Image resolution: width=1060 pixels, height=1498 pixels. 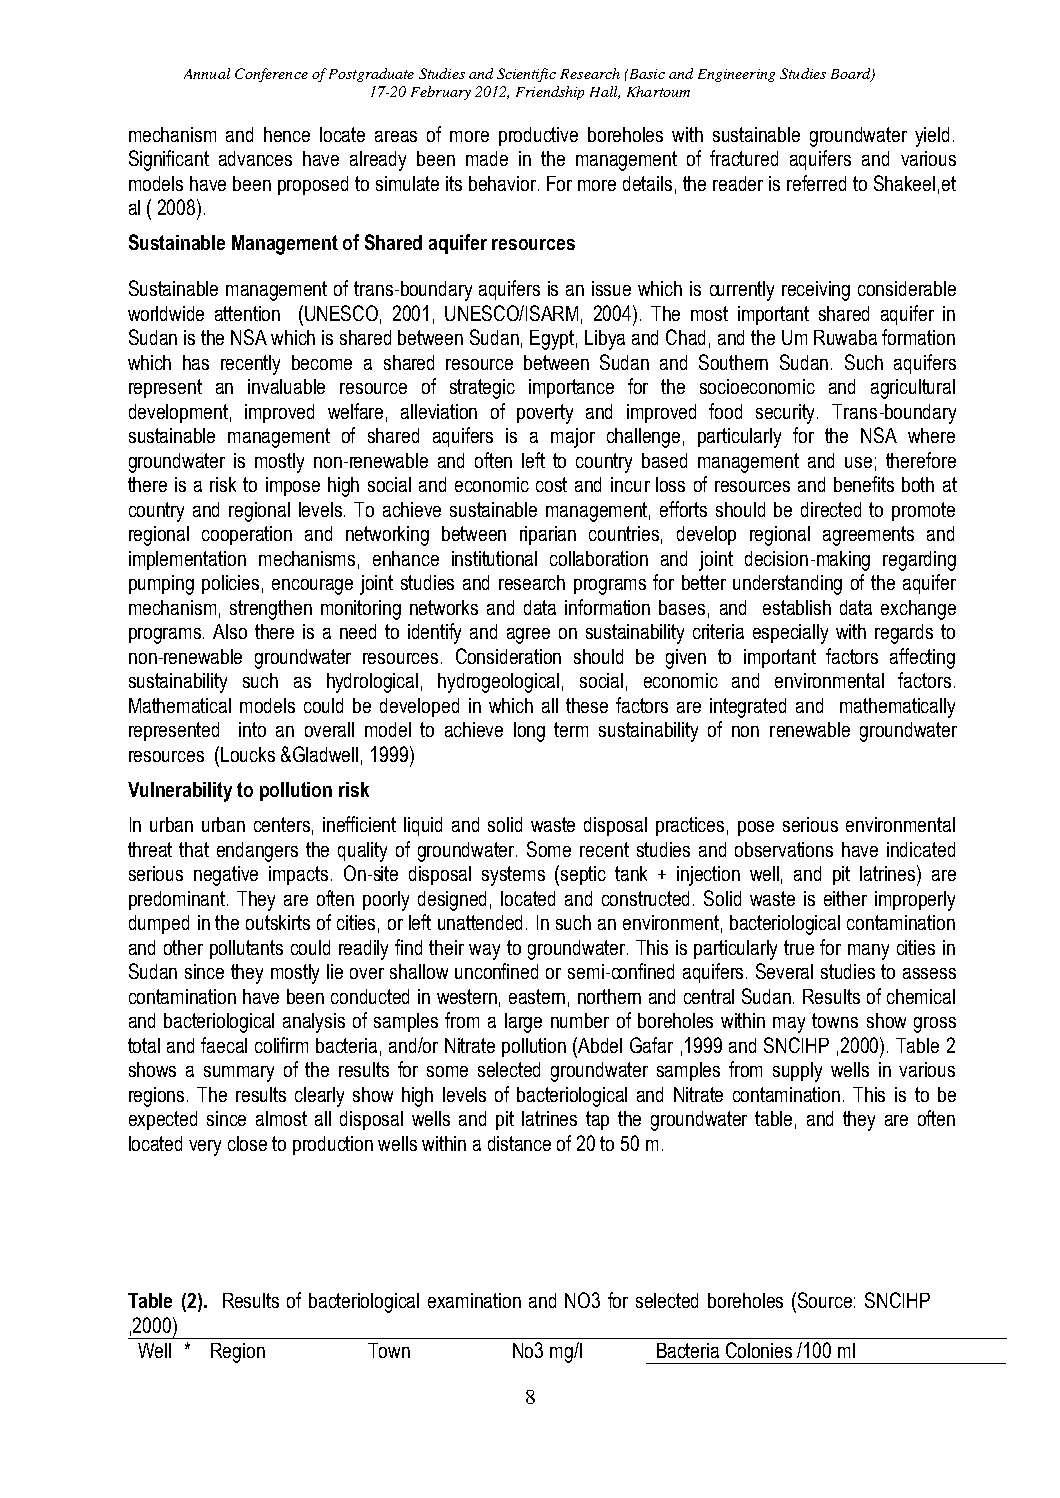 I want to click on examination, so click(x=474, y=1300).
